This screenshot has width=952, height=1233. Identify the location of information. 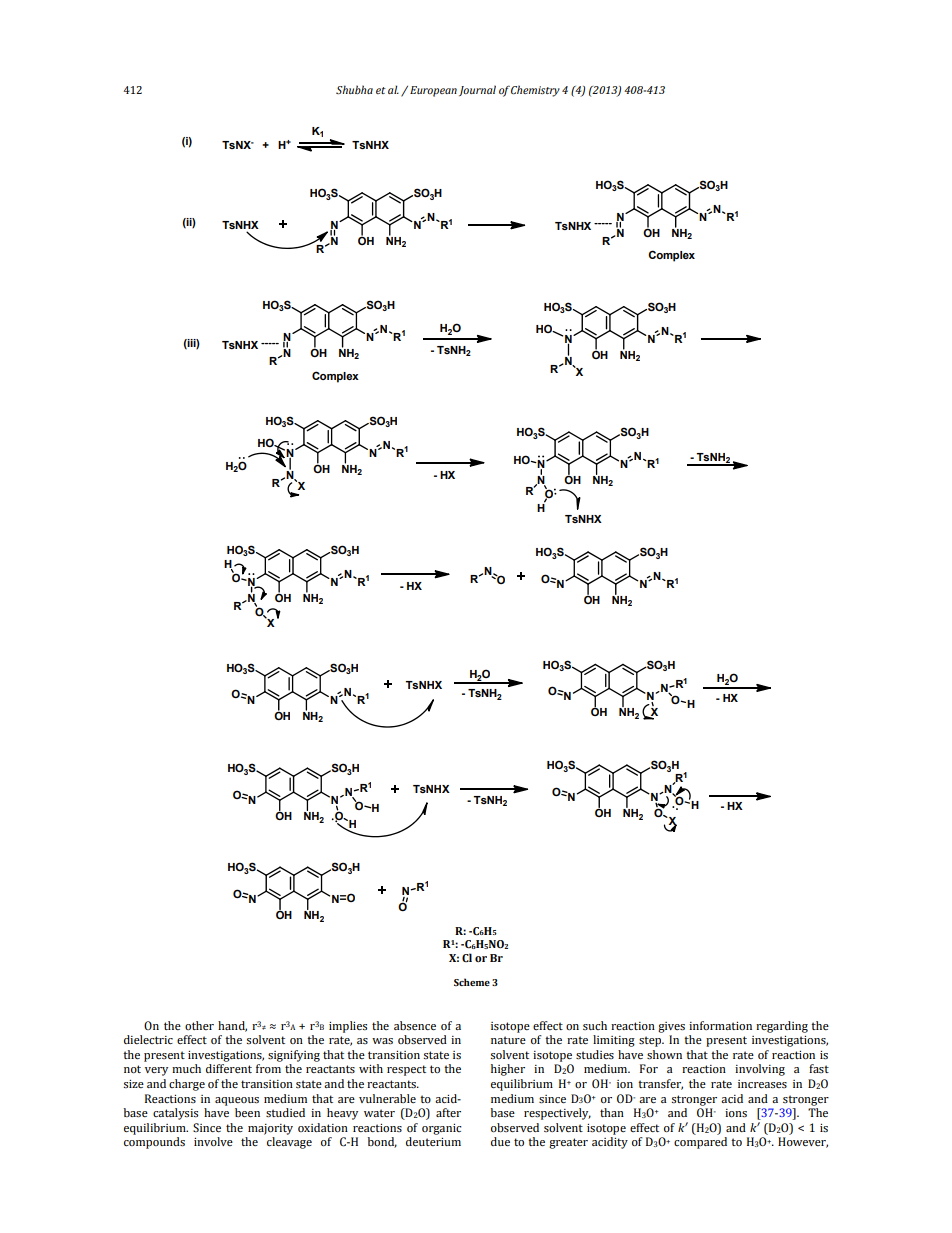
(720, 1025).
